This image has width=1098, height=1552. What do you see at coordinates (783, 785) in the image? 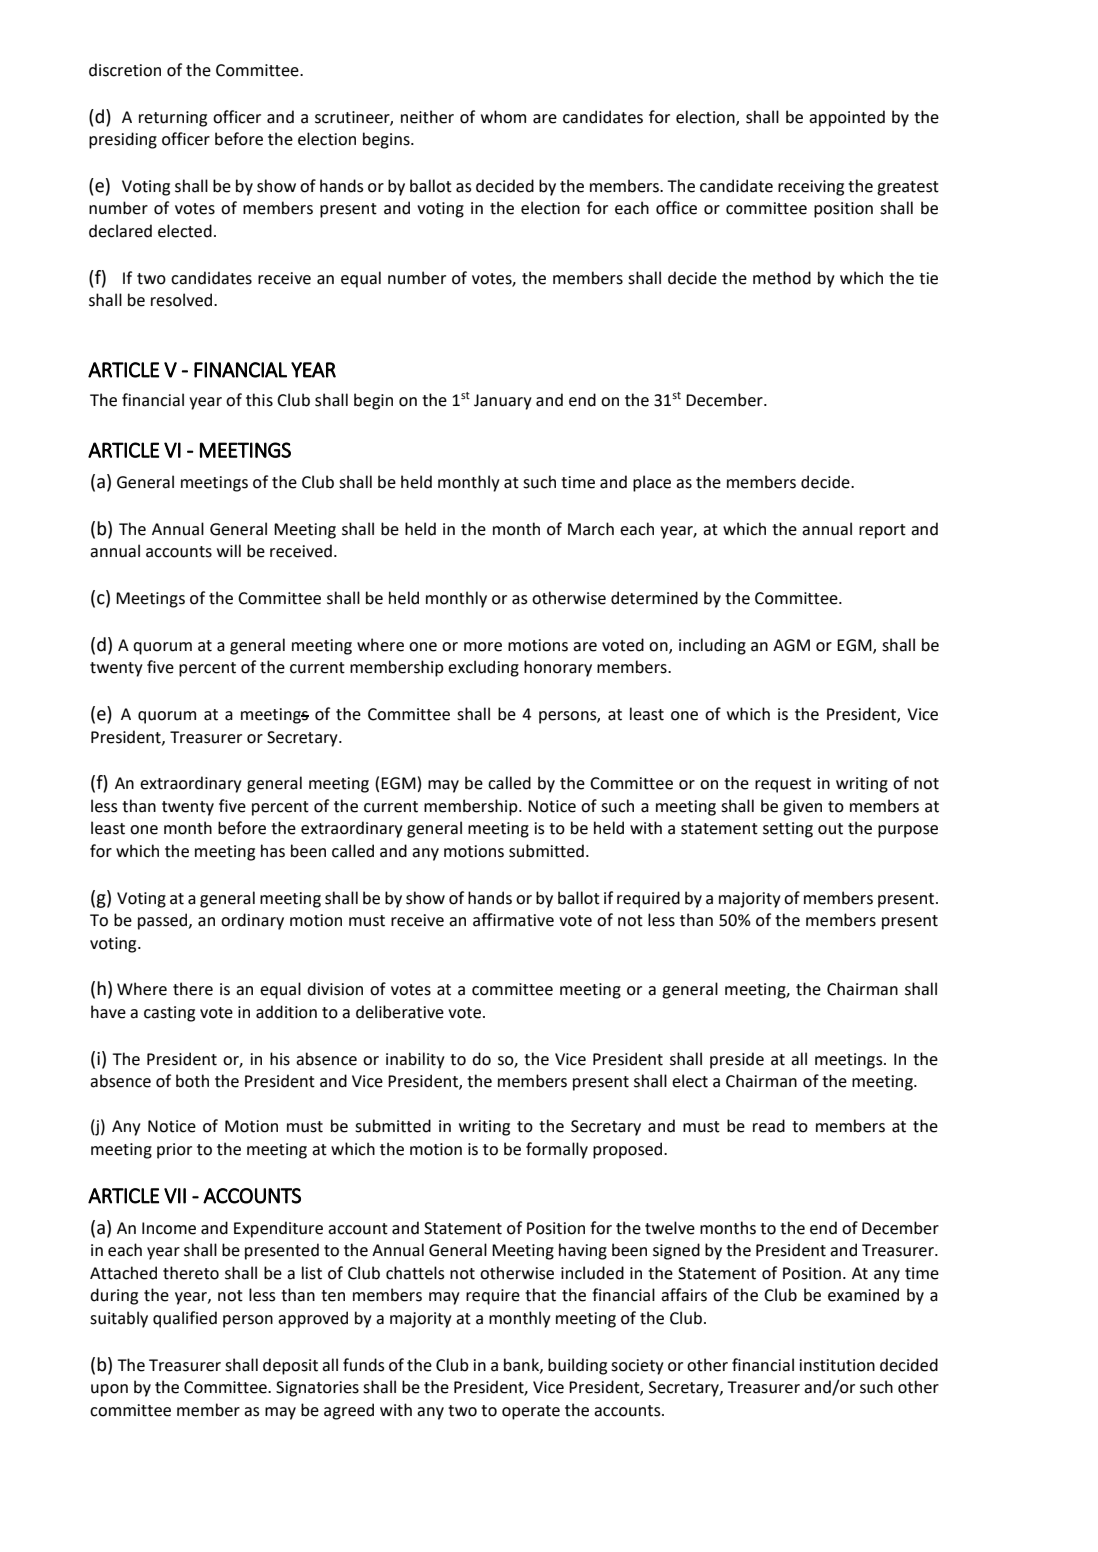
I see `request` at bounding box center [783, 785].
